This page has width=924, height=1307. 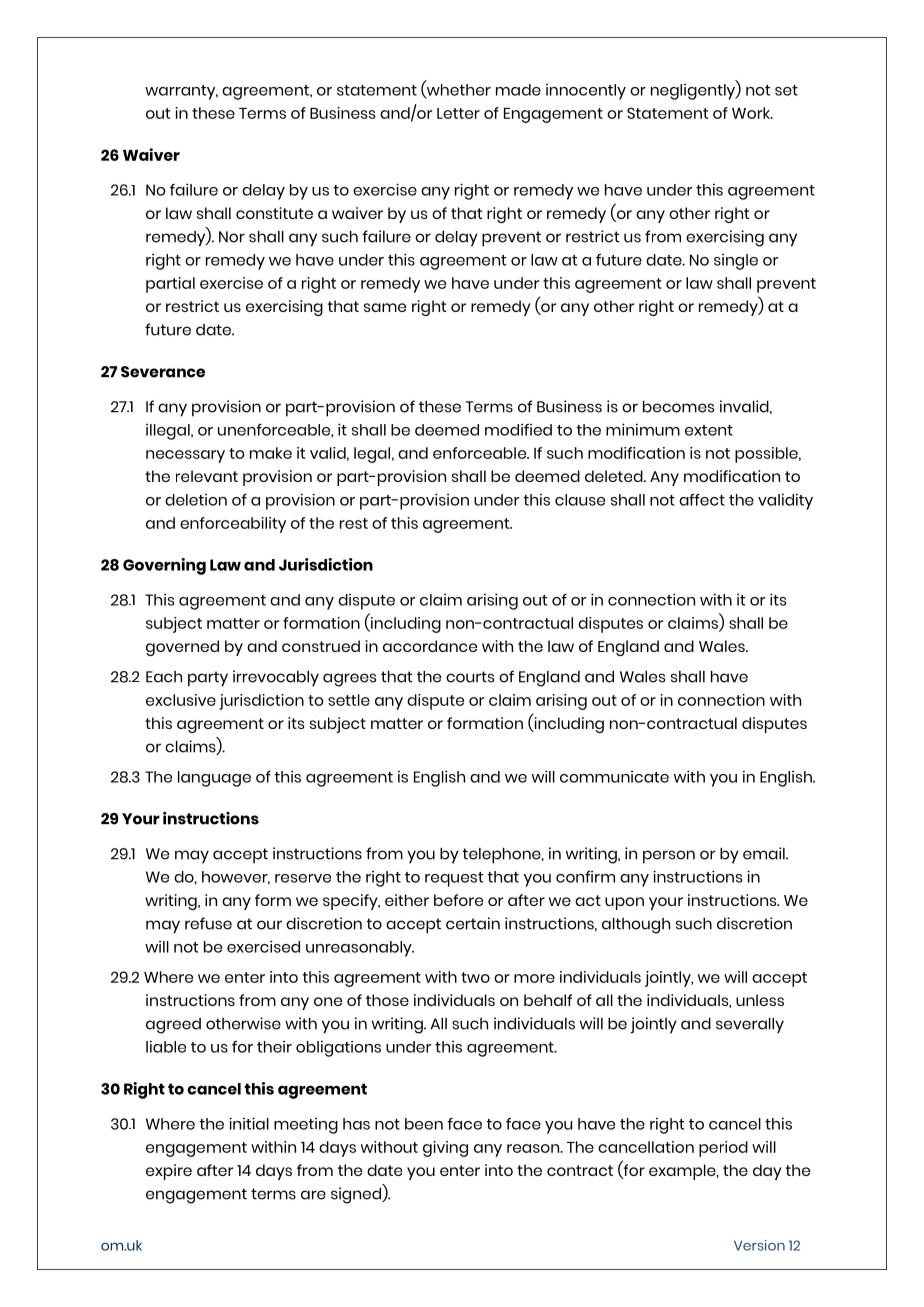 What do you see at coordinates (271, 453) in the page?
I see `make` at bounding box center [271, 453].
